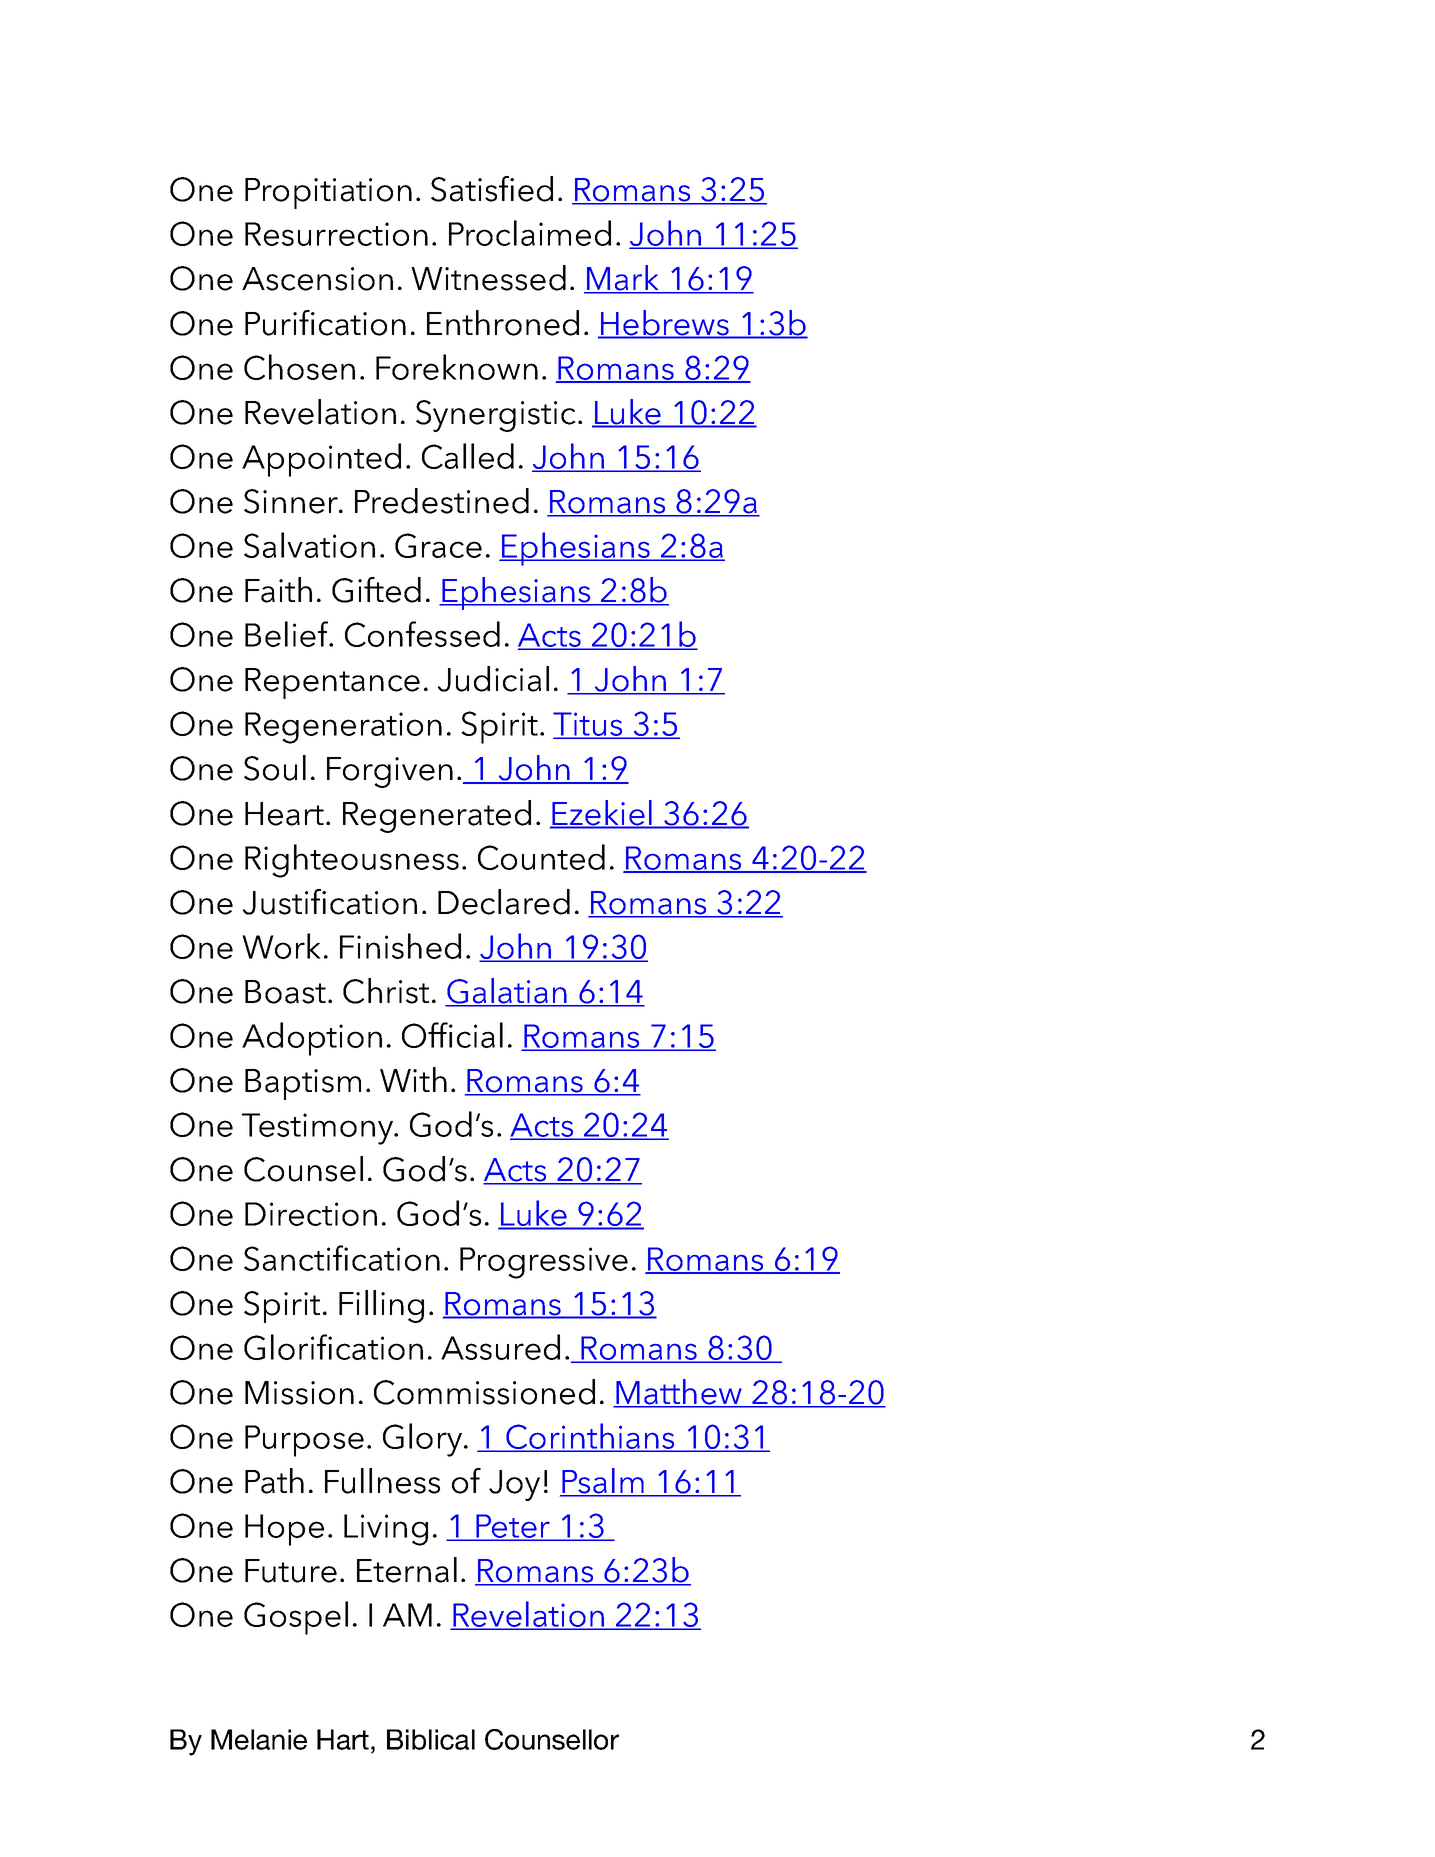  What do you see at coordinates (343, 1739) in the screenshot?
I see `Hart` at bounding box center [343, 1739].
